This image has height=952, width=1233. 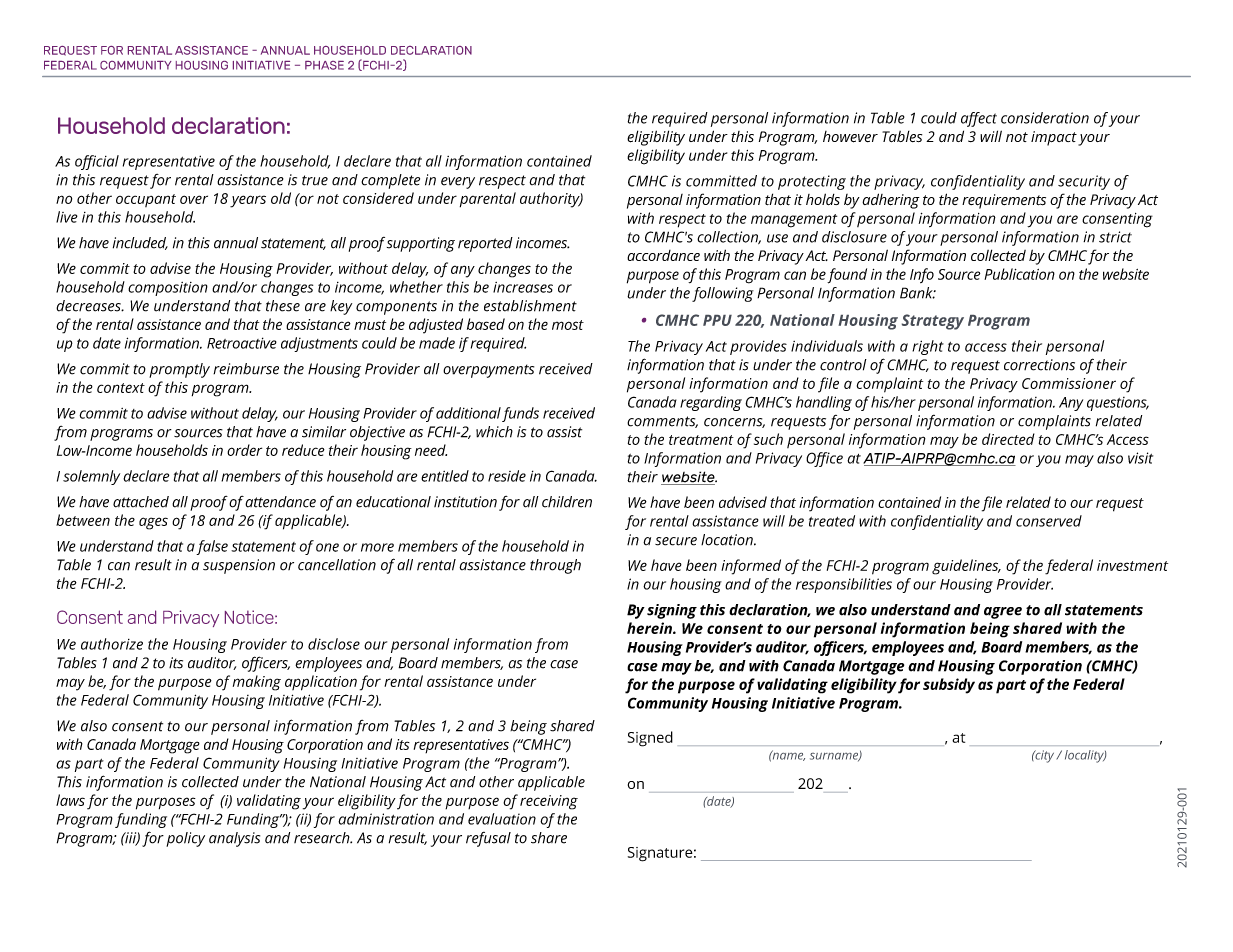 What do you see at coordinates (850, 137) in the image?
I see `however` at bounding box center [850, 137].
